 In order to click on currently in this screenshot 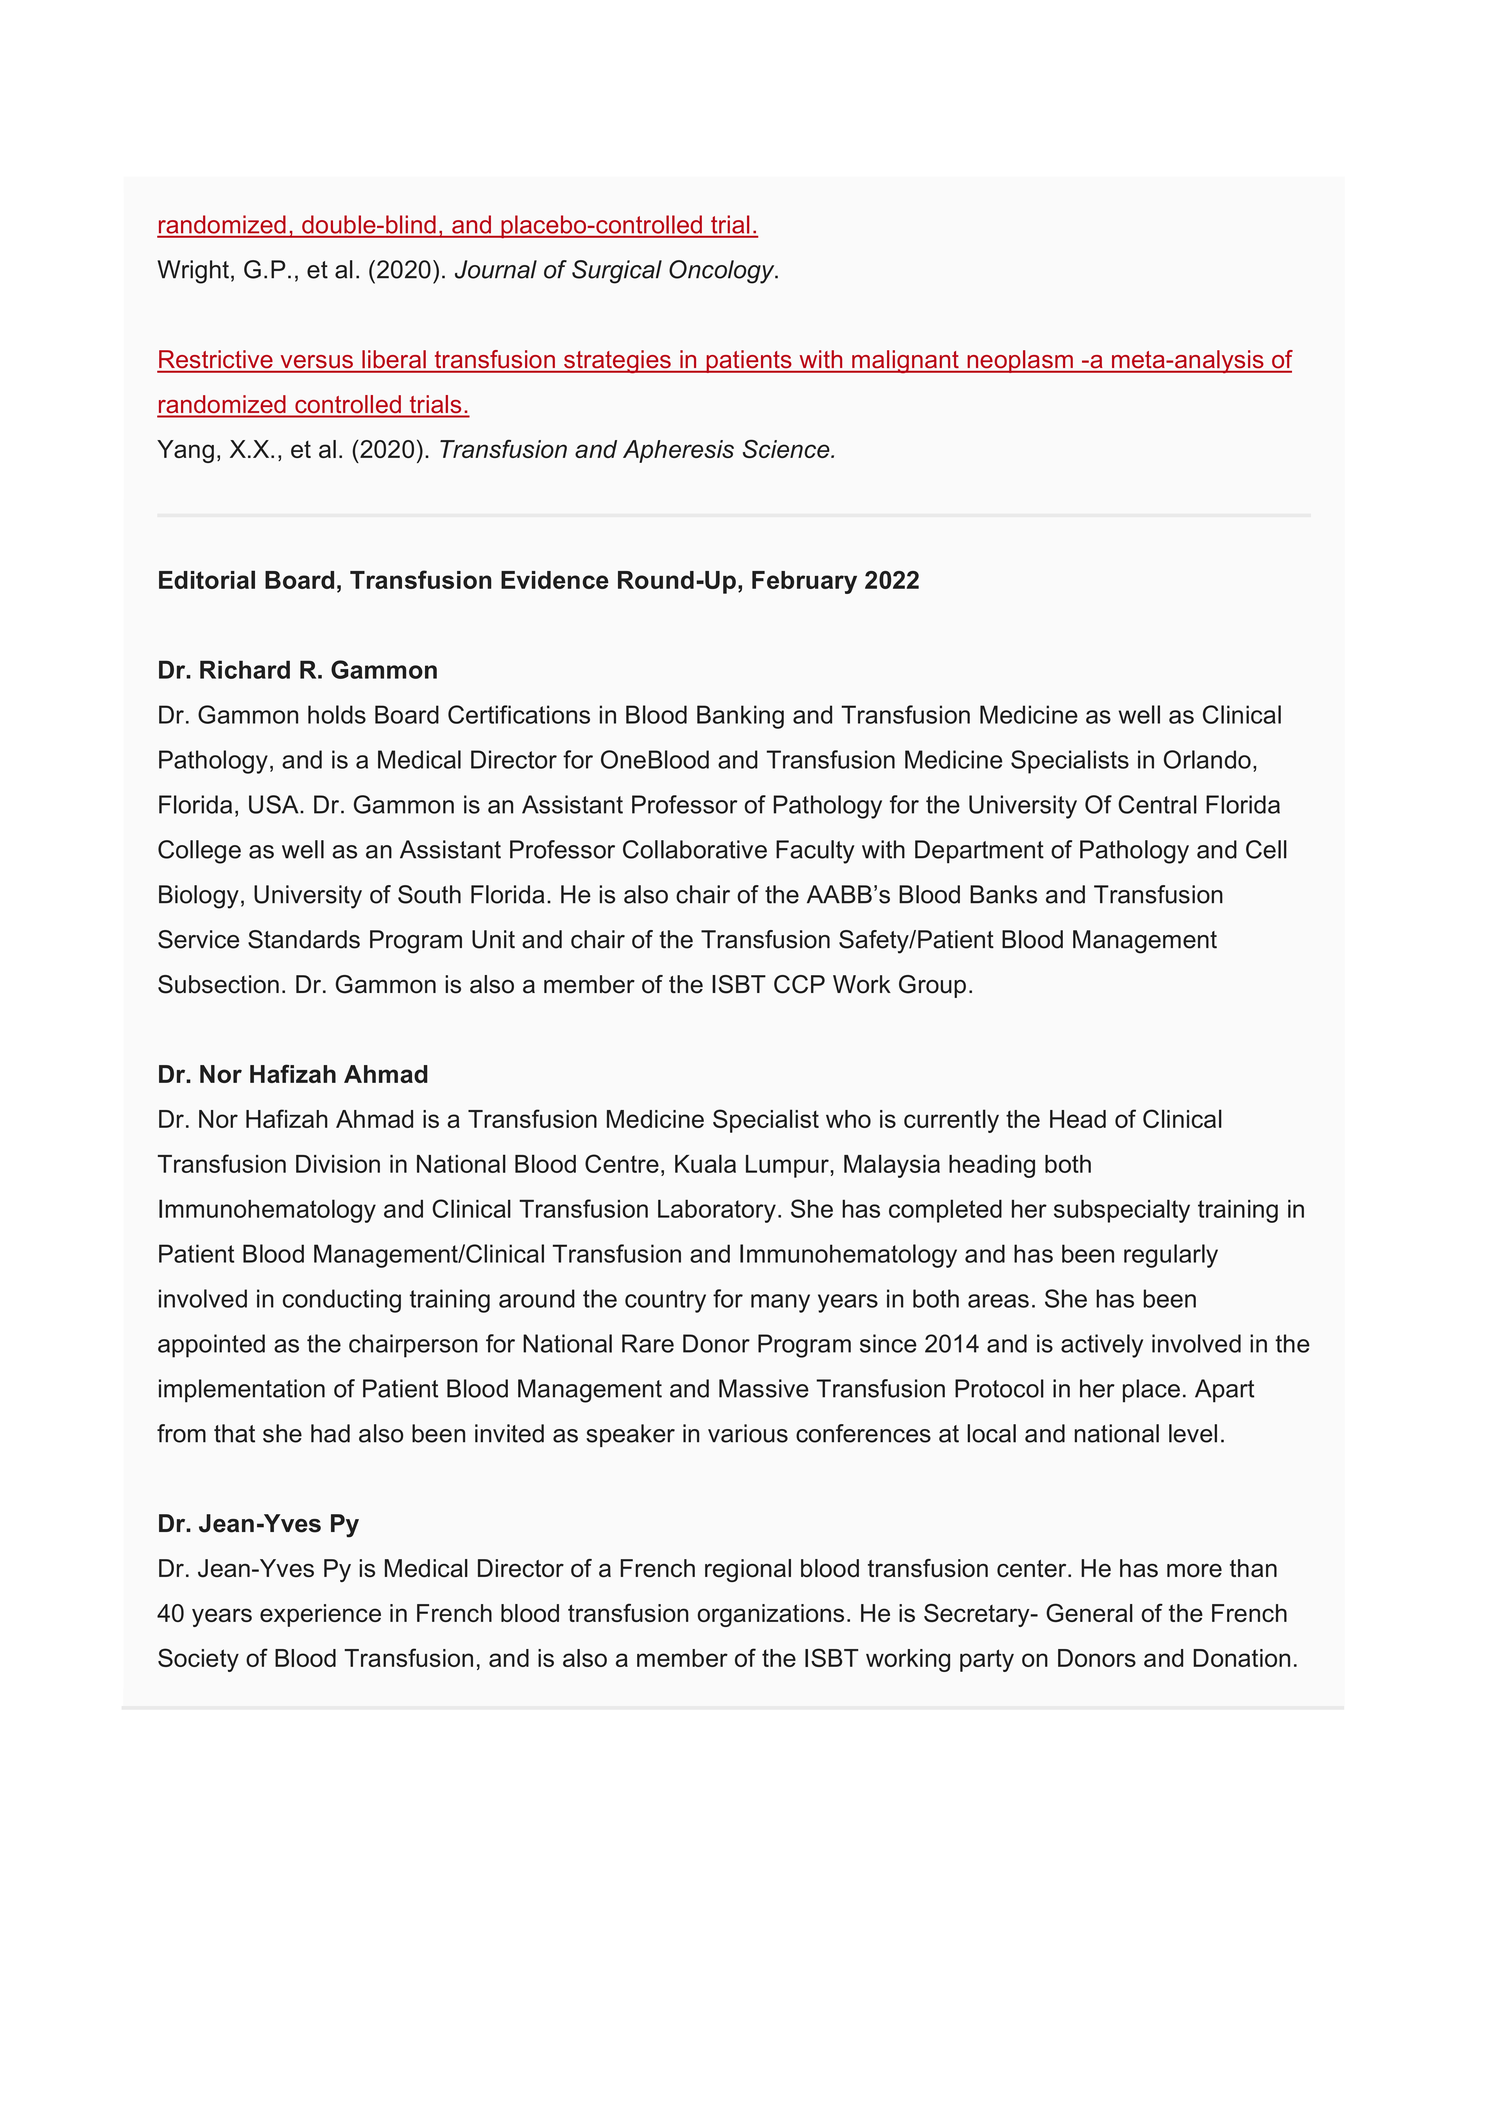, I will do `click(951, 1121)`.
